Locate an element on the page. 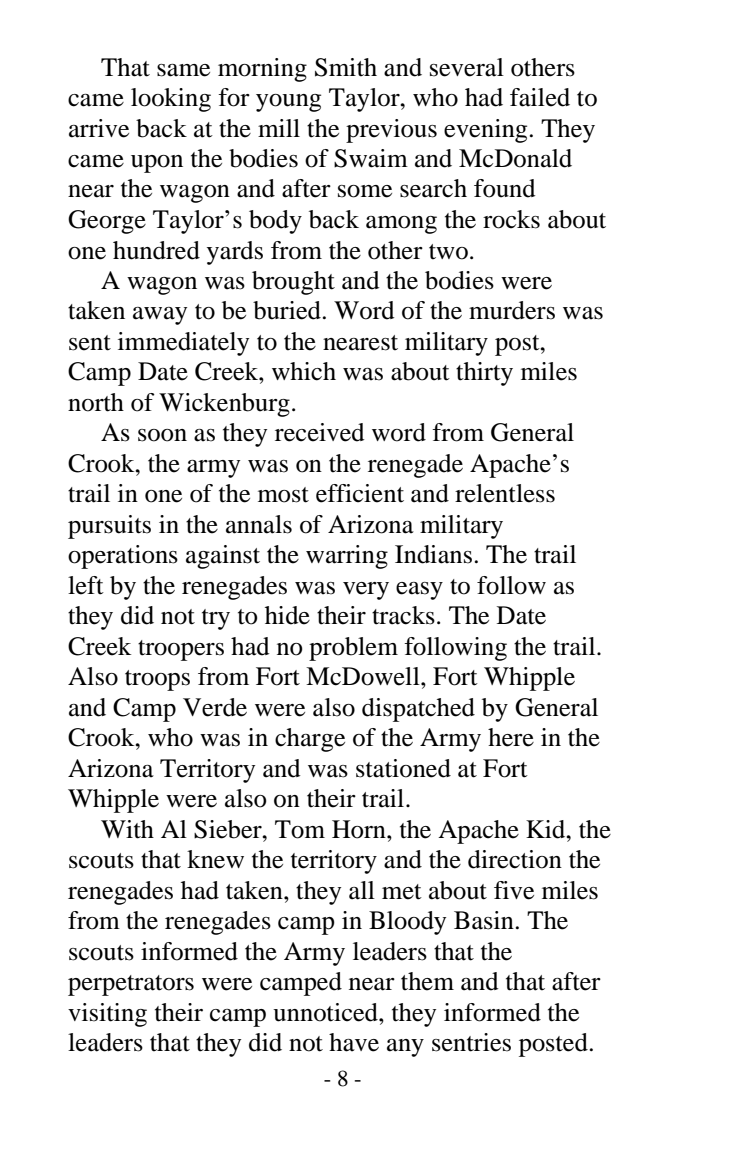  troops is located at coordinates (157, 680).
